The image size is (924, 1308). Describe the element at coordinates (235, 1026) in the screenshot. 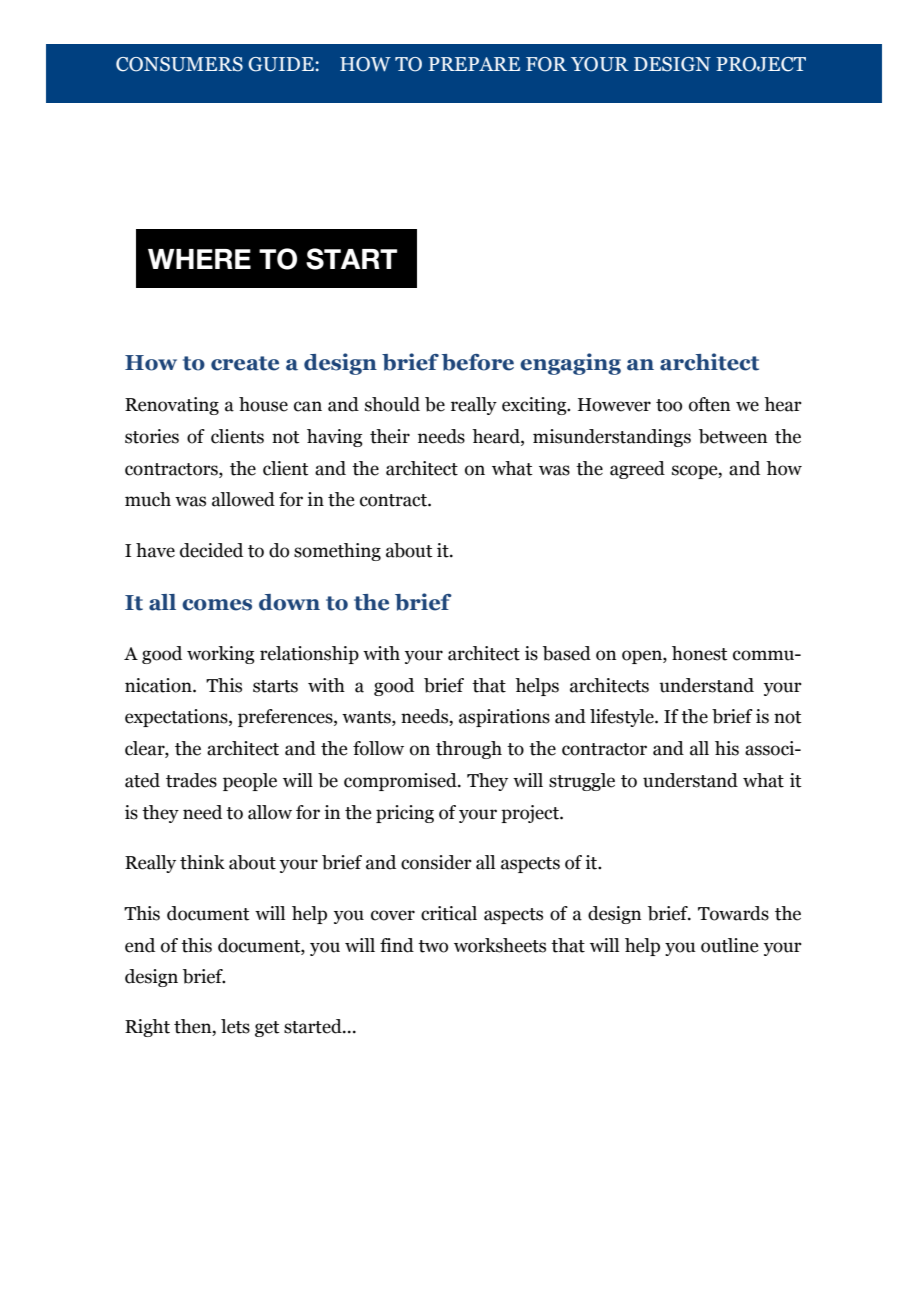

I see `lets` at that location.
